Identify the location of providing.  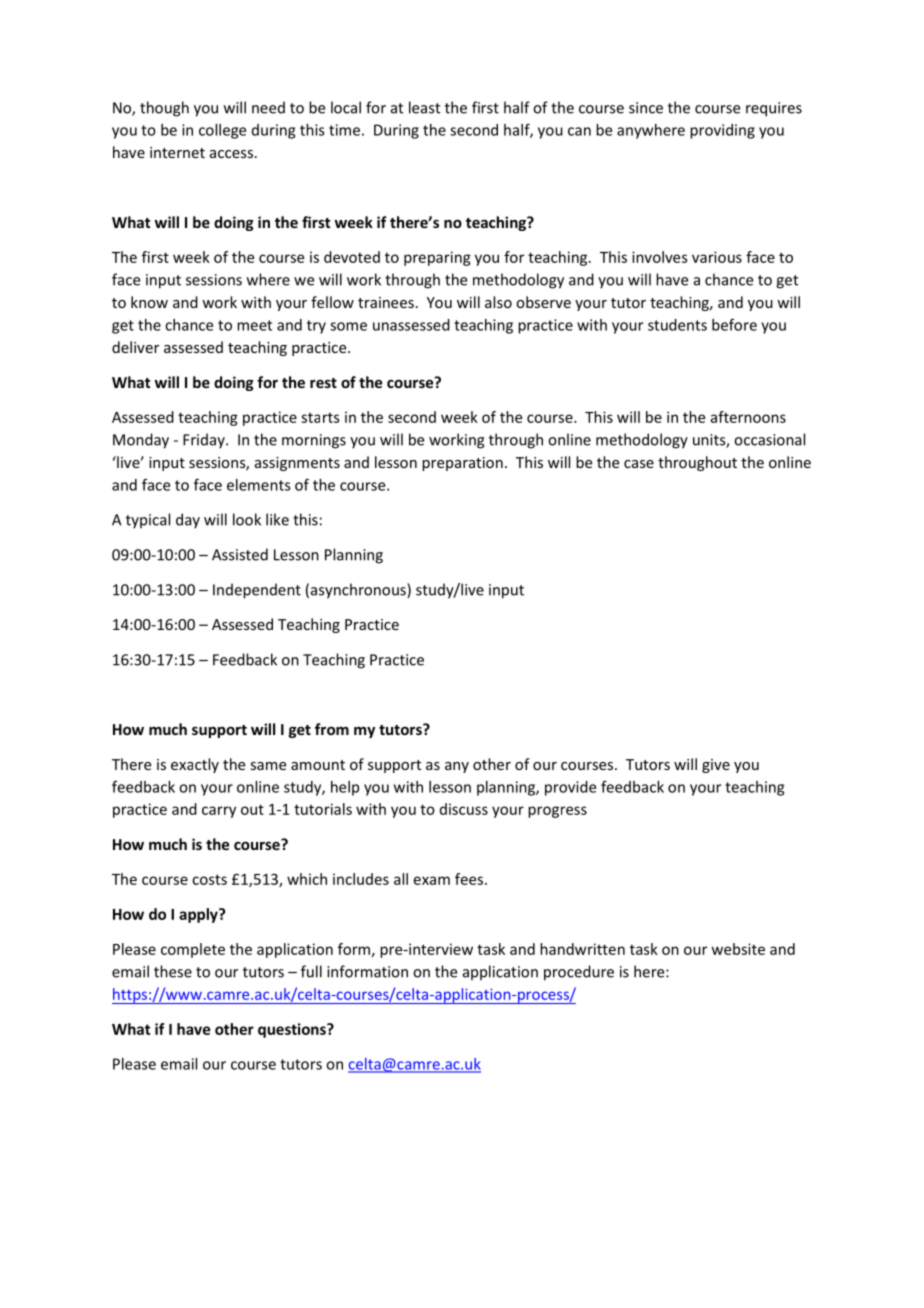
(722, 131).
